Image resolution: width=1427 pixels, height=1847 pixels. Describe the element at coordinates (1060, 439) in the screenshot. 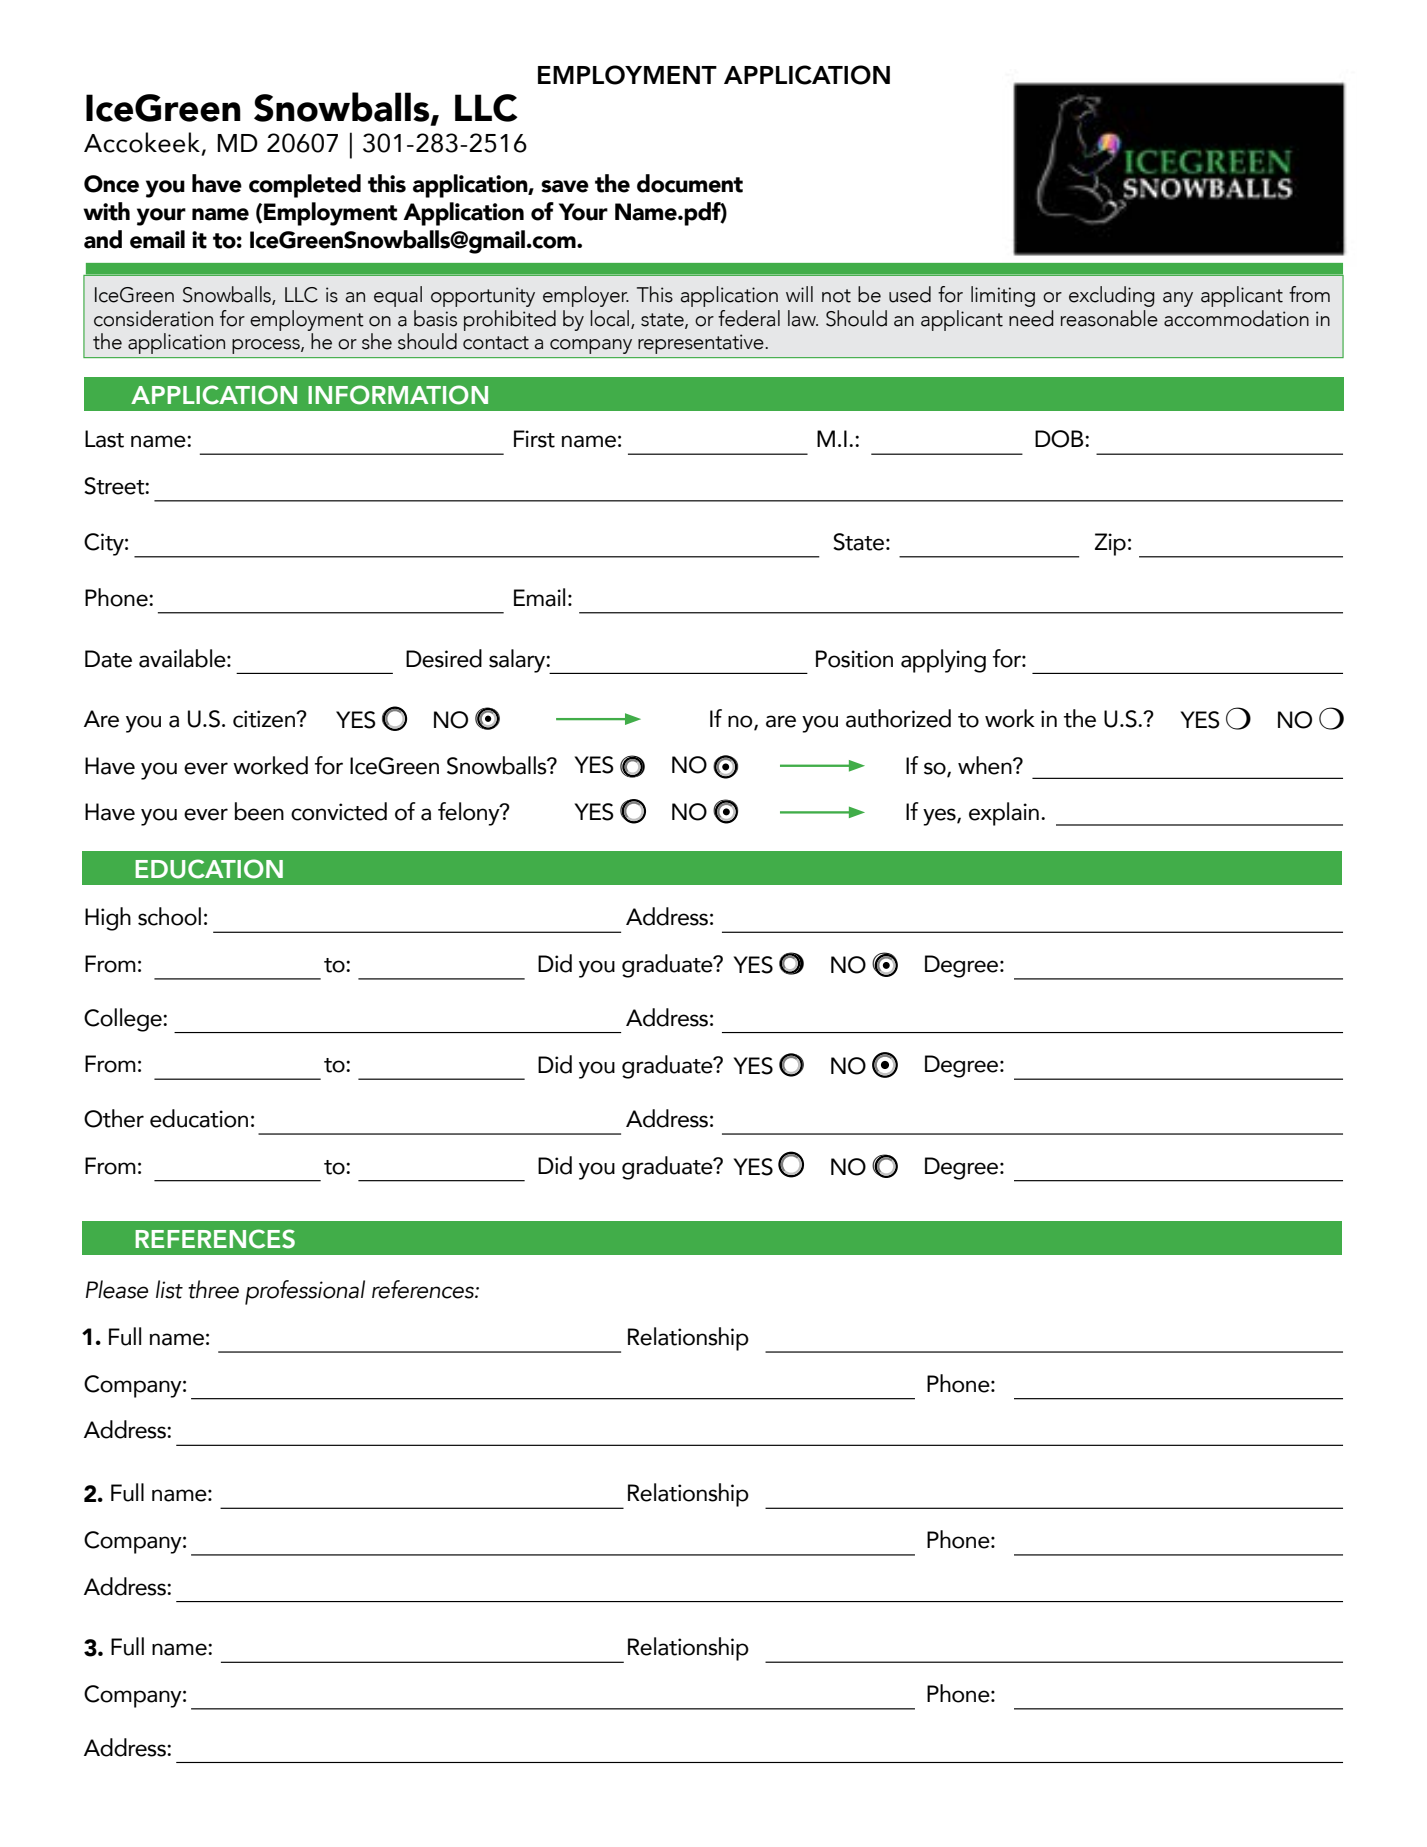

I see `DOB` at that location.
